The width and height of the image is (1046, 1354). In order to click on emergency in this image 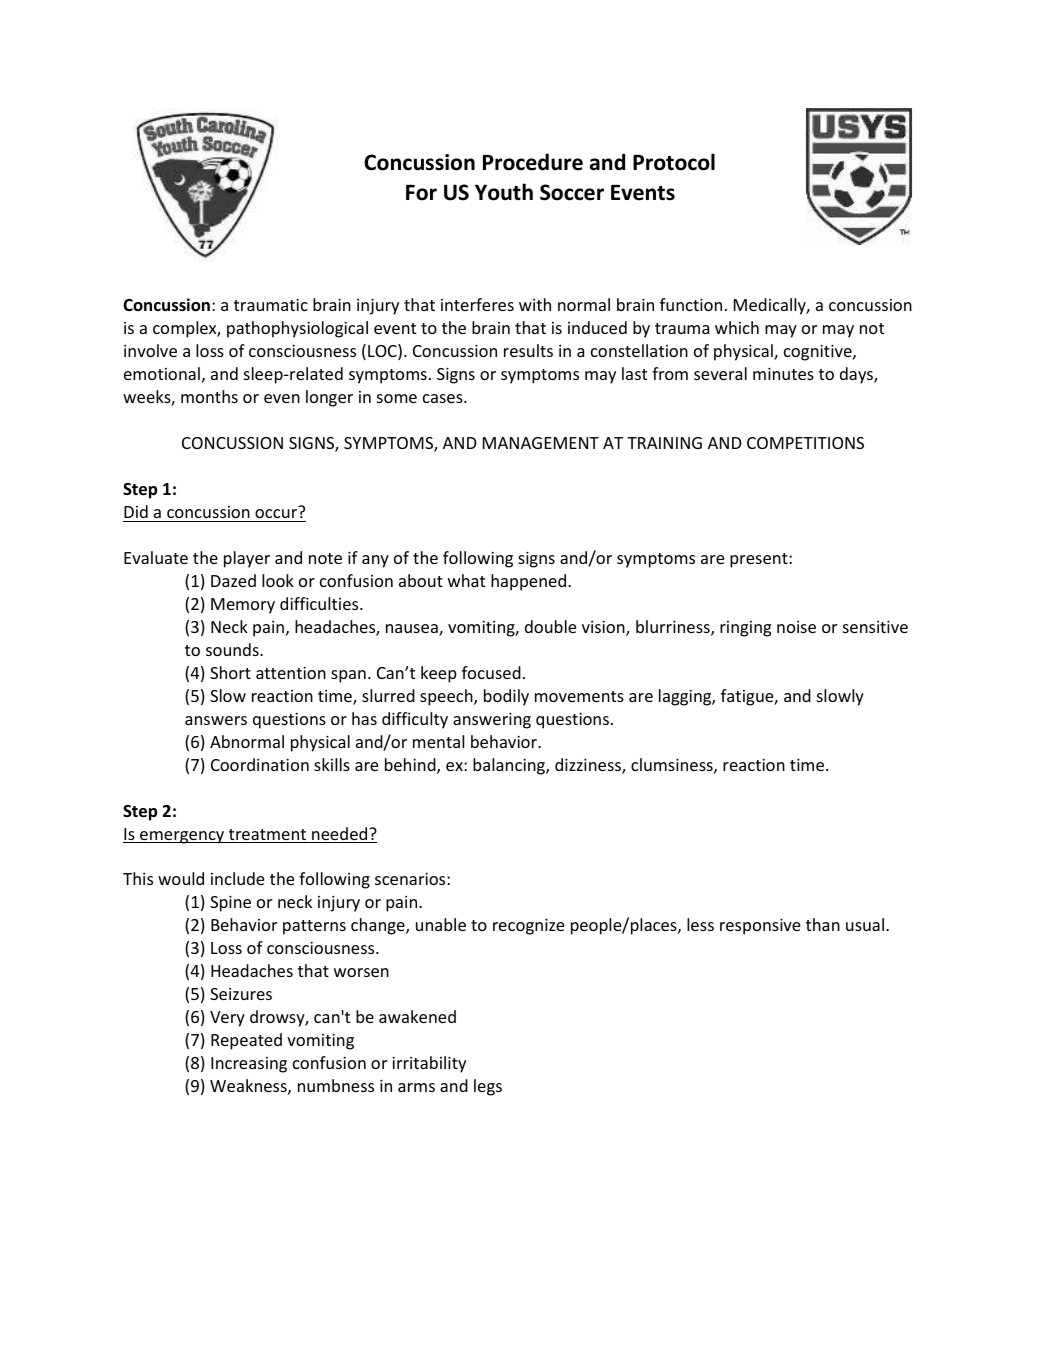, I will do `click(182, 837)`.
